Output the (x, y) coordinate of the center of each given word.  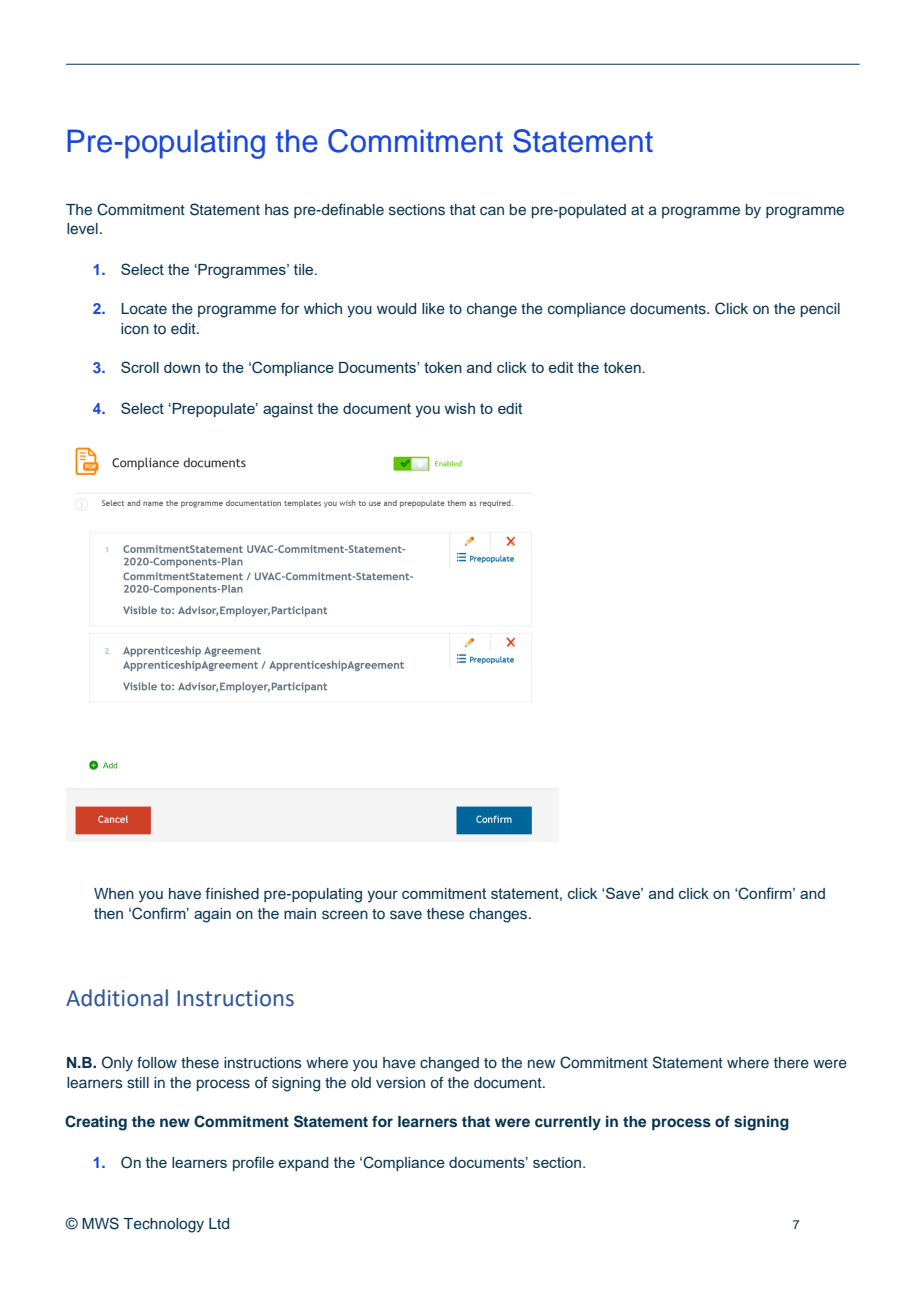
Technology (164, 1225)
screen (345, 915)
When (114, 893)
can (492, 210)
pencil (820, 310)
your (382, 897)
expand (304, 1164)
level (82, 228)
